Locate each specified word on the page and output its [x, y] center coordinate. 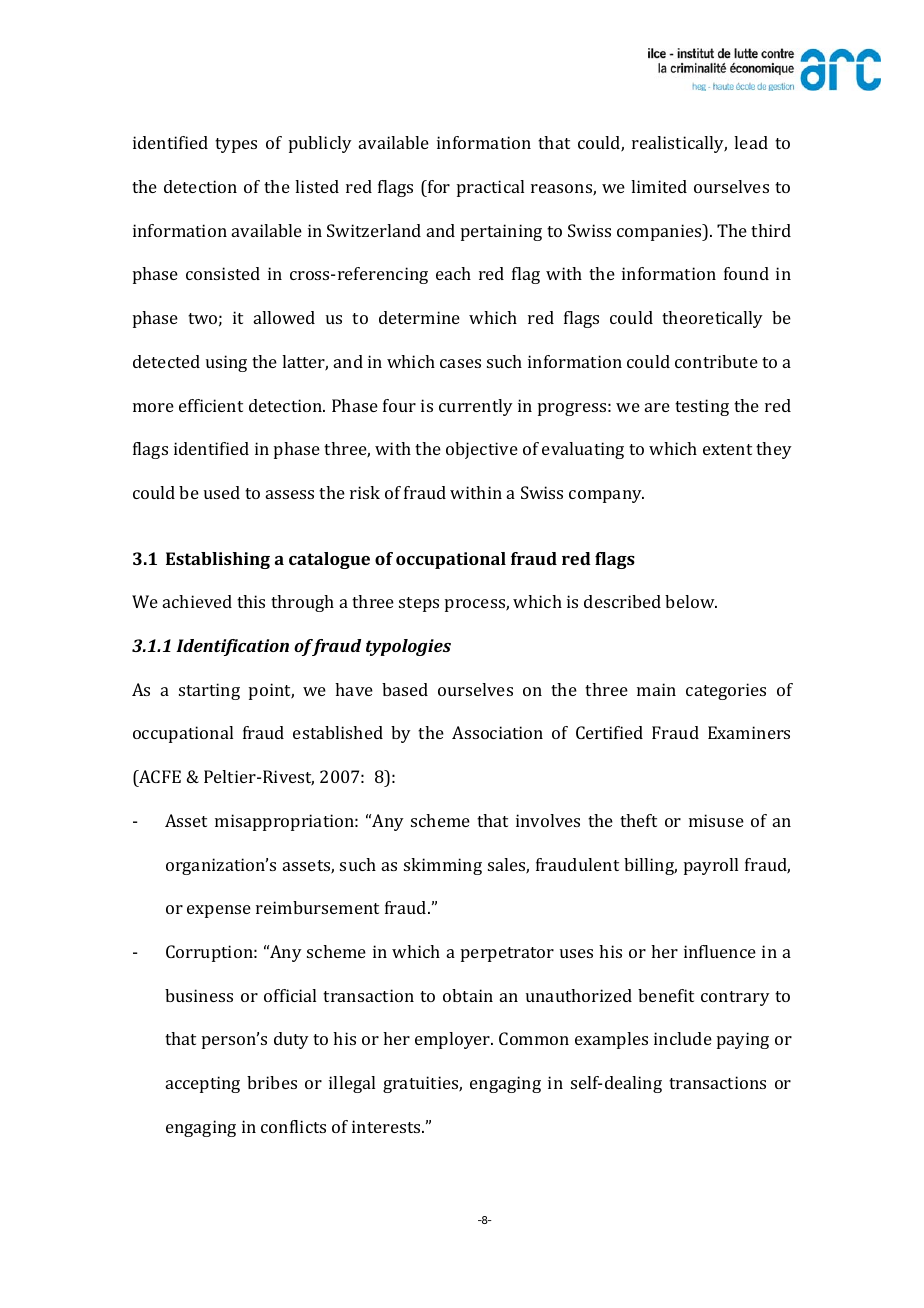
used [222, 492]
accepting [203, 1084]
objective [482, 450]
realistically [679, 144]
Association [497, 732]
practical [490, 188]
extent [727, 449]
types [236, 145]
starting [209, 691]
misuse [716, 820]
